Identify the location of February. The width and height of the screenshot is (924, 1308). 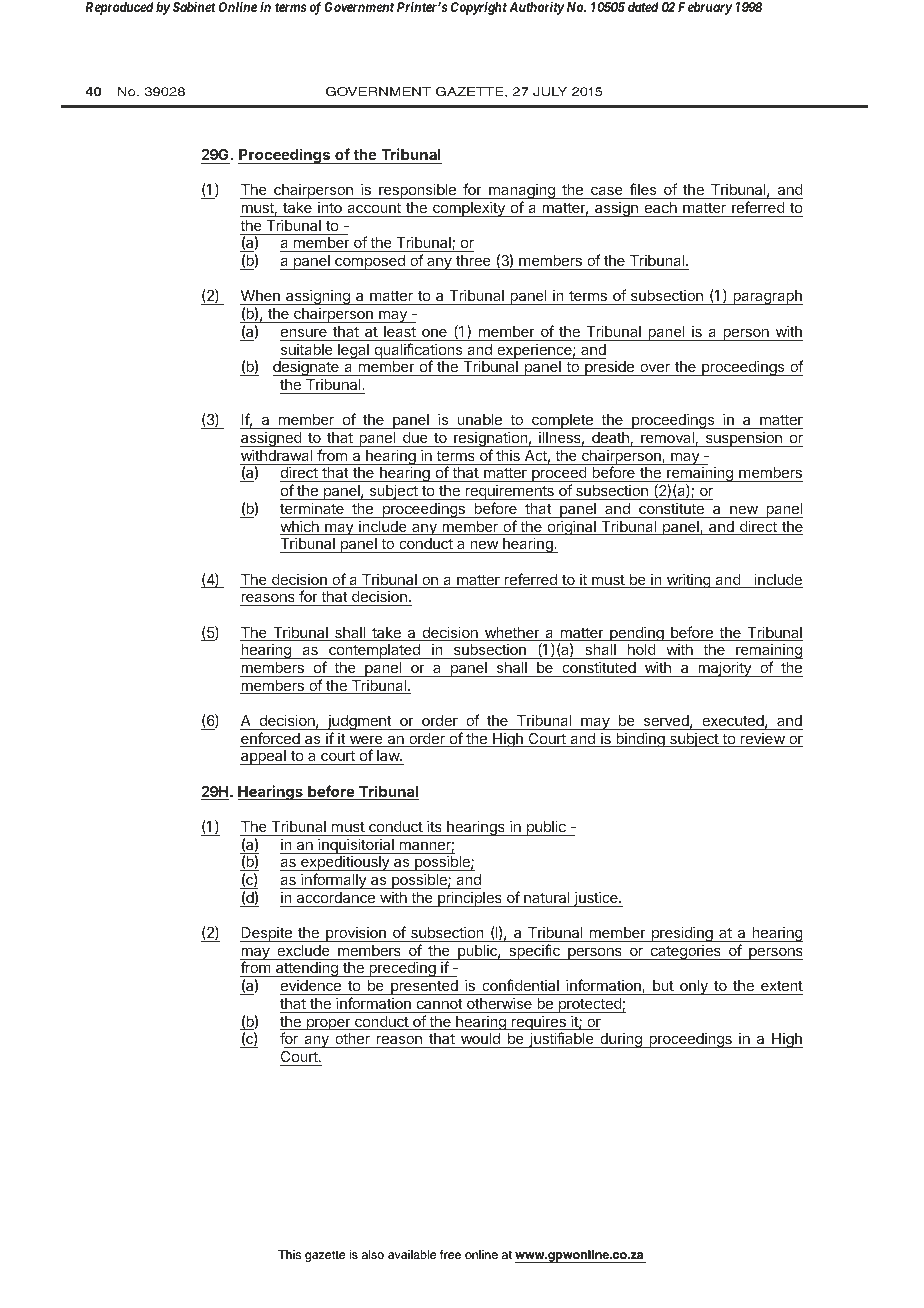
(705, 8).
